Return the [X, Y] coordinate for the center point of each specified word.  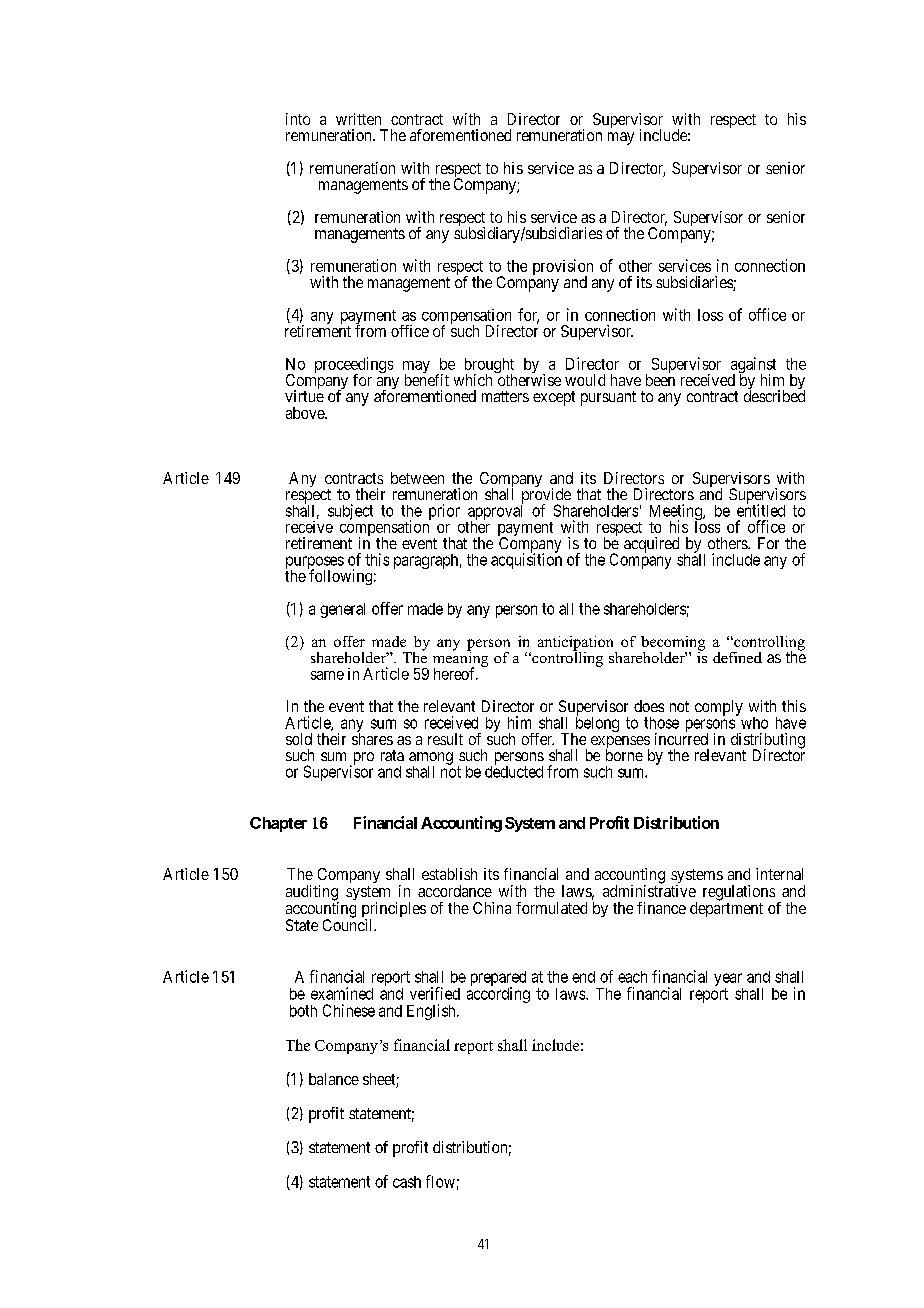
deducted [514, 771]
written [358, 119]
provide [546, 497]
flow [440, 1181]
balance [334, 1079]
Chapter [278, 824]
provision [563, 268]
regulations [739, 893]
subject [350, 512]
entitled [761, 510]
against [753, 366]
